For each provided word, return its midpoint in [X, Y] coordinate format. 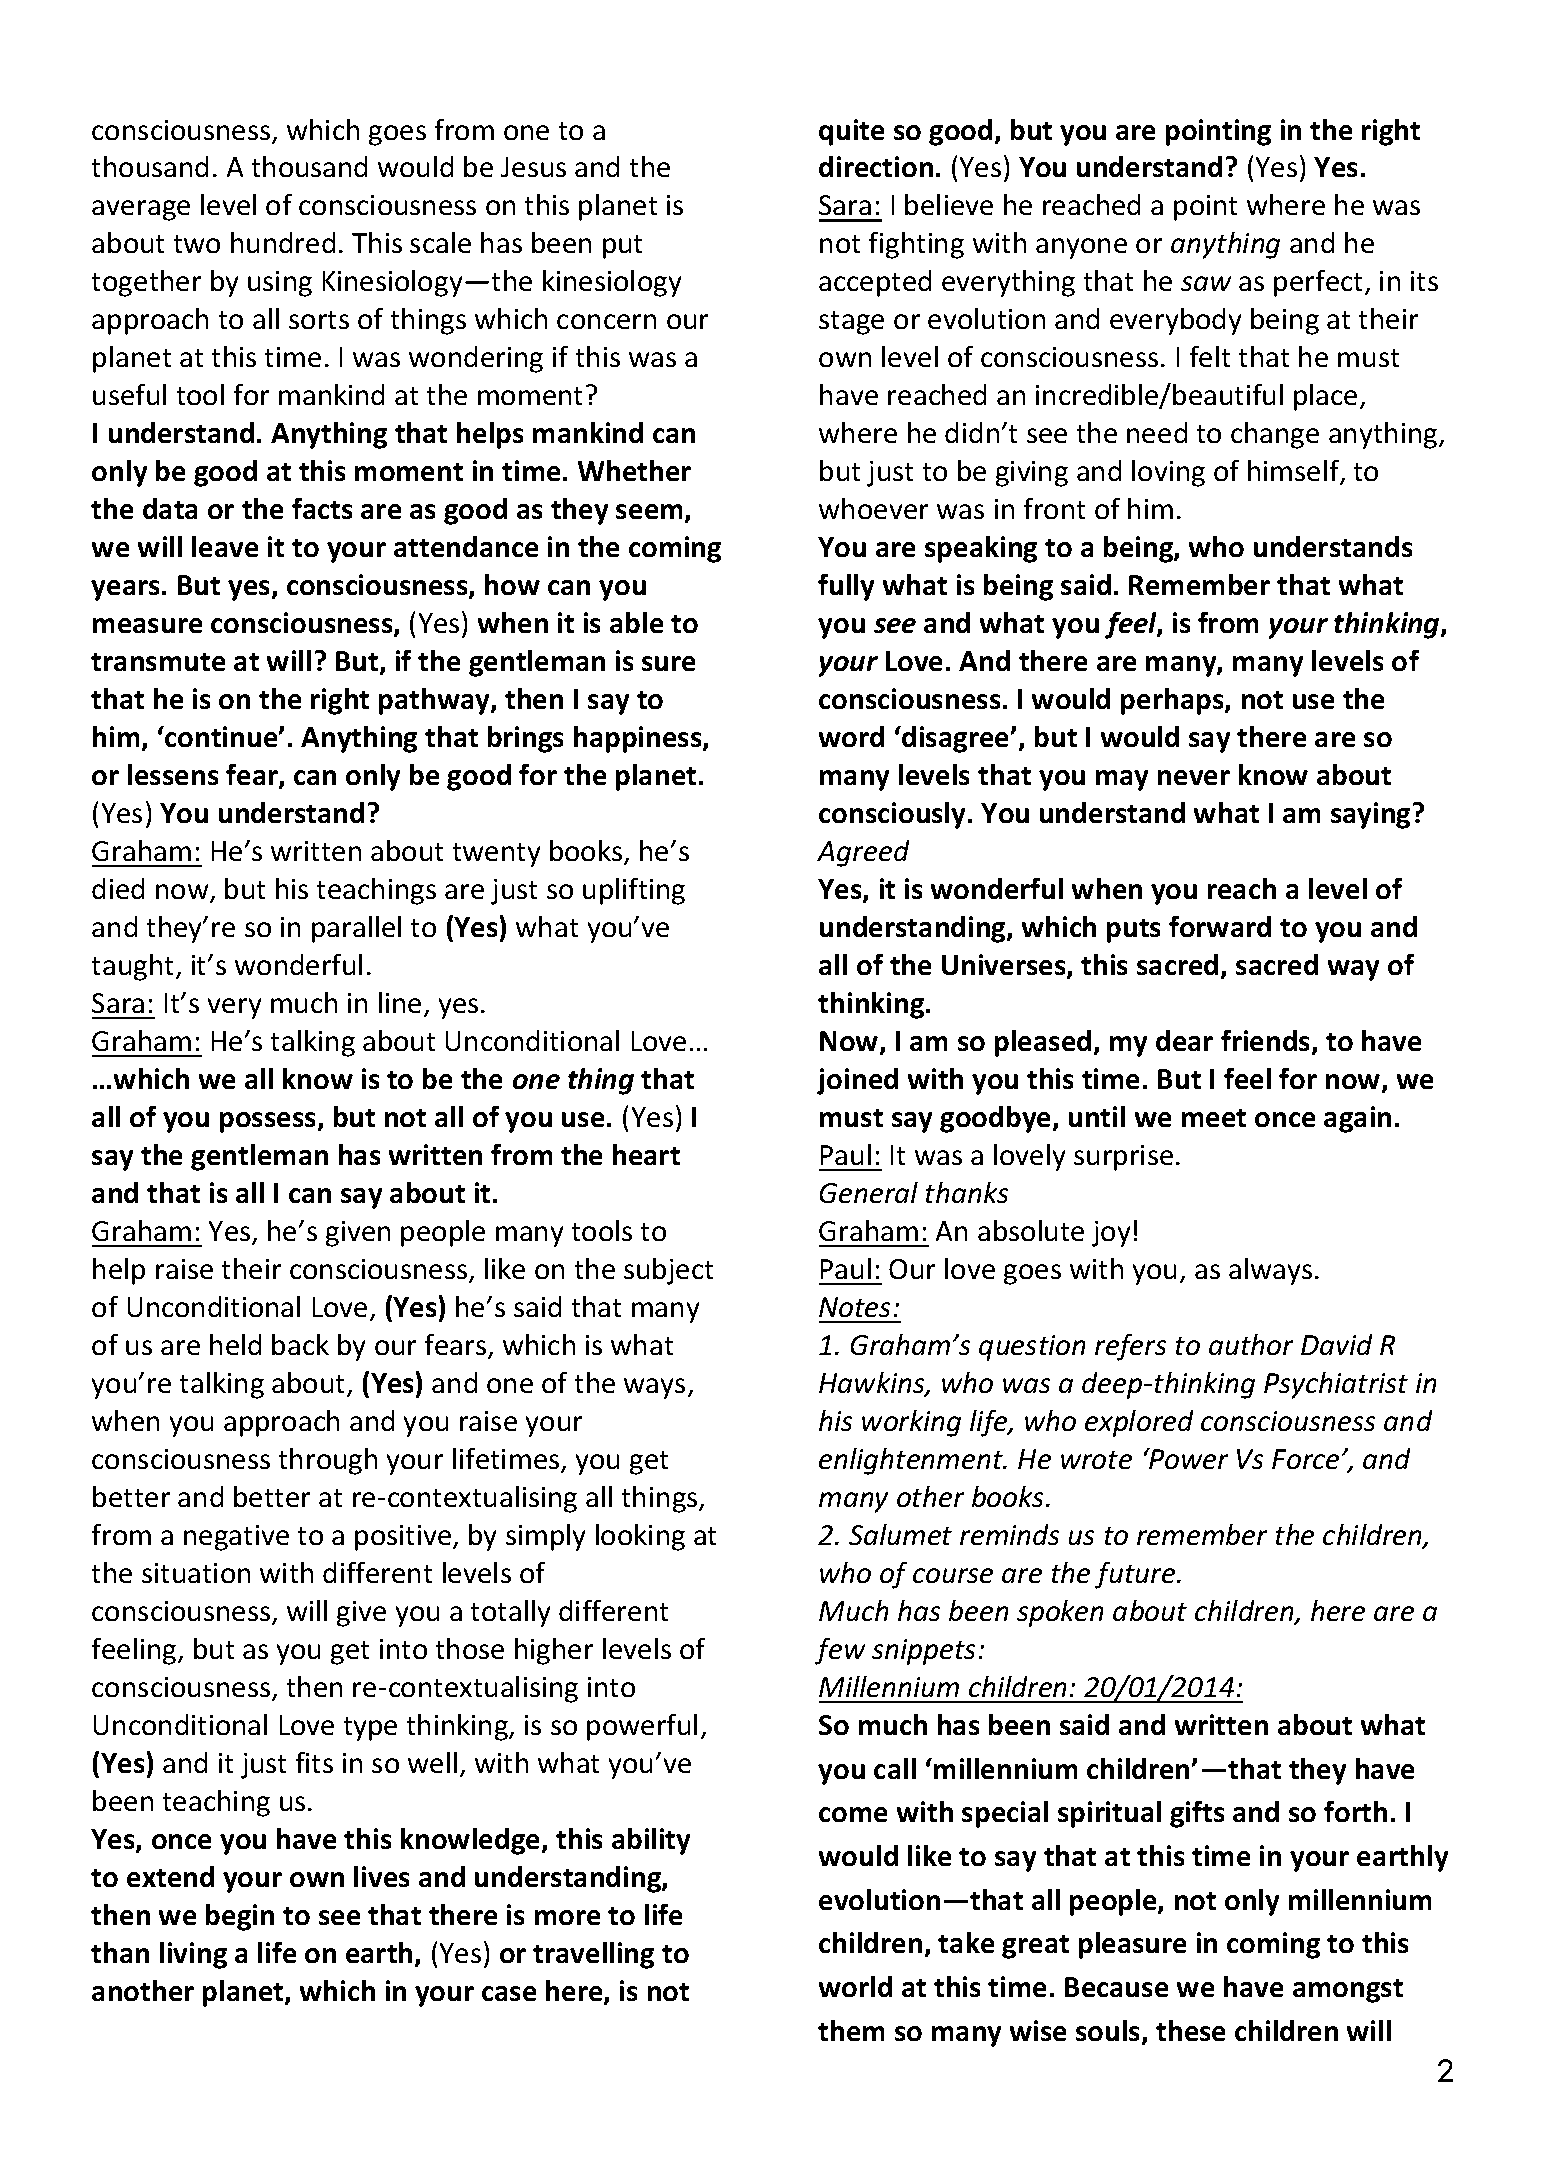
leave [225, 546]
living [193, 1955]
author [1251, 1344]
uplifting [634, 891]
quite [851, 132]
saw [1206, 283]
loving [1168, 473]
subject [668, 1271]
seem [649, 511]
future [1136, 1575]
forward [1220, 926]
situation [196, 1573]
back [300, 1344]
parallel [356, 929]
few [840, 1651]
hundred [283, 242]
